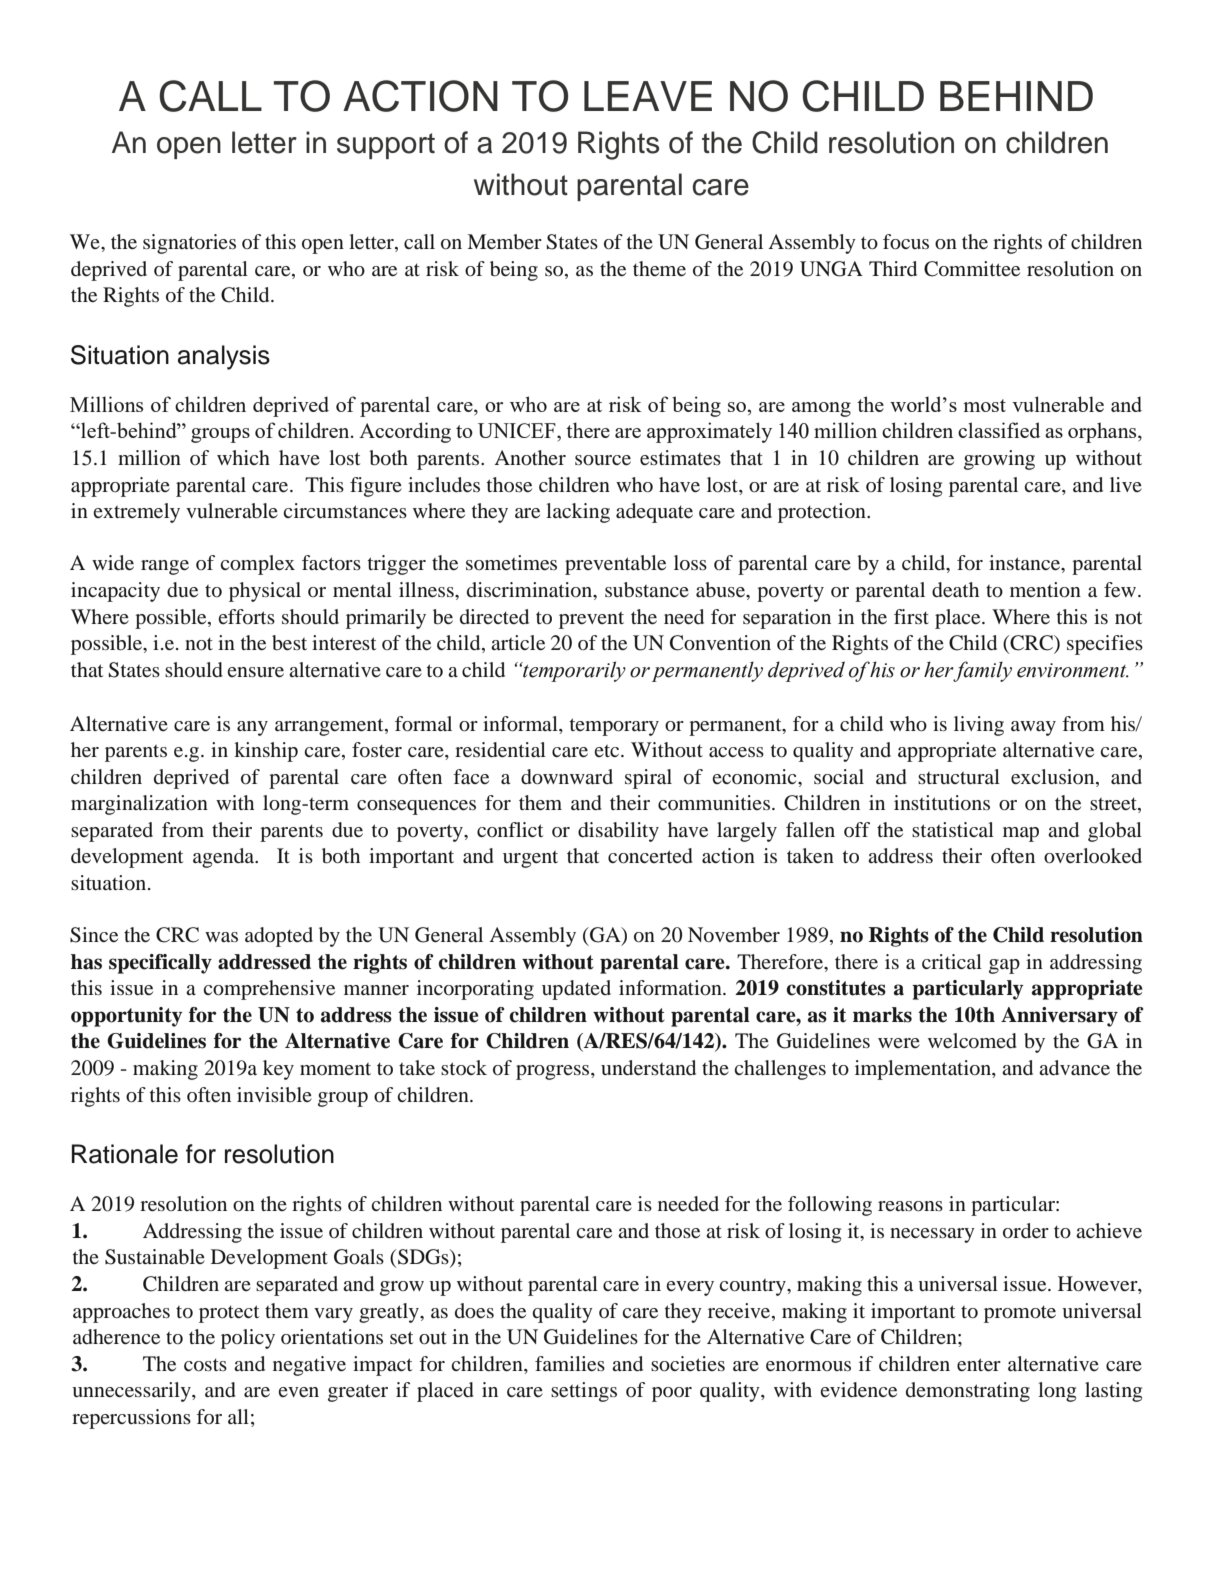  What do you see at coordinates (608, 751) in the screenshot?
I see `etc` at bounding box center [608, 751].
